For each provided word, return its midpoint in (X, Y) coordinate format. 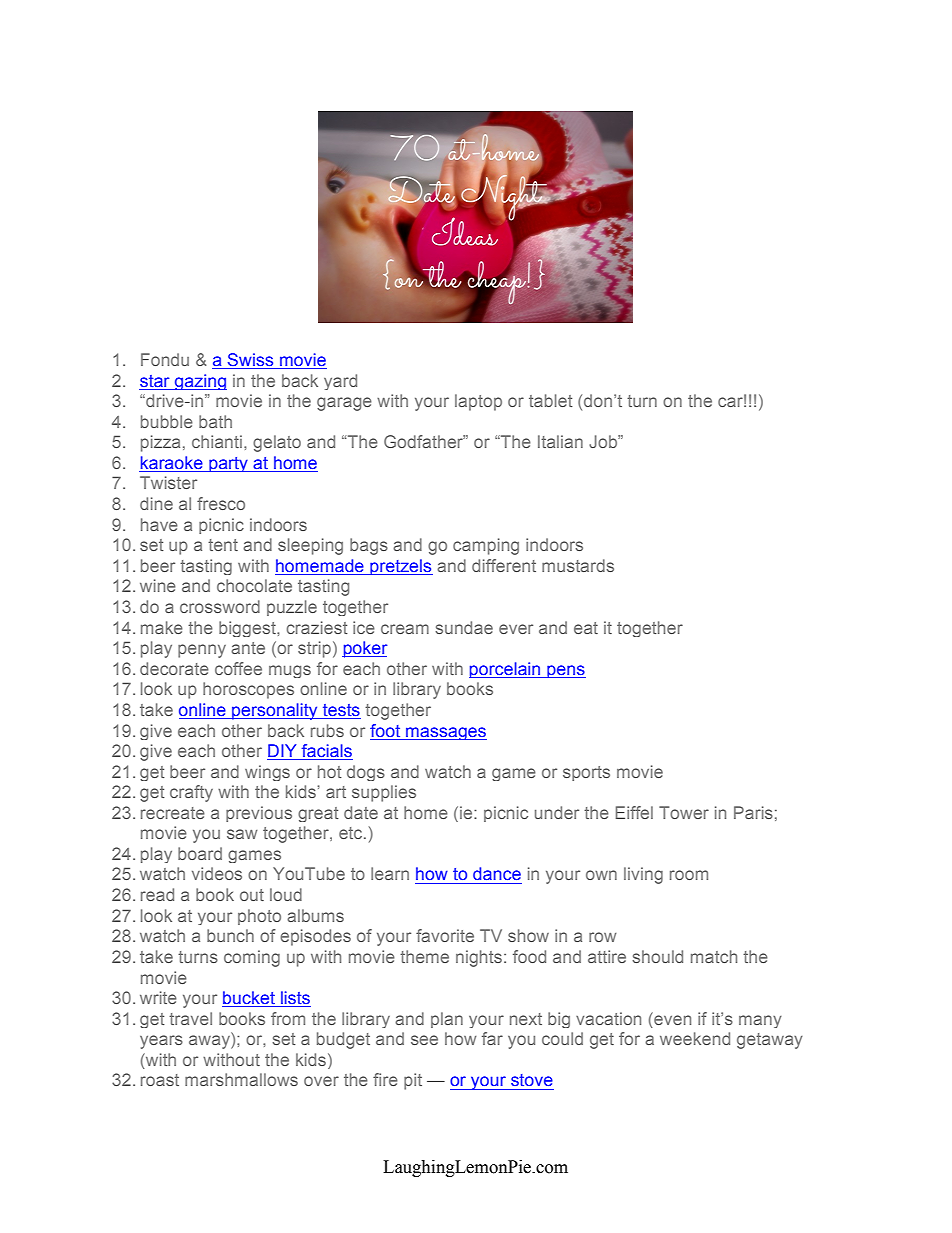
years (161, 1042)
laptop (478, 402)
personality (275, 711)
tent (223, 545)
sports (586, 773)
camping (486, 546)
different (504, 565)
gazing (200, 382)
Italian (560, 441)
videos (217, 873)
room (689, 875)
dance (497, 874)
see (424, 1040)
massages (445, 733)
